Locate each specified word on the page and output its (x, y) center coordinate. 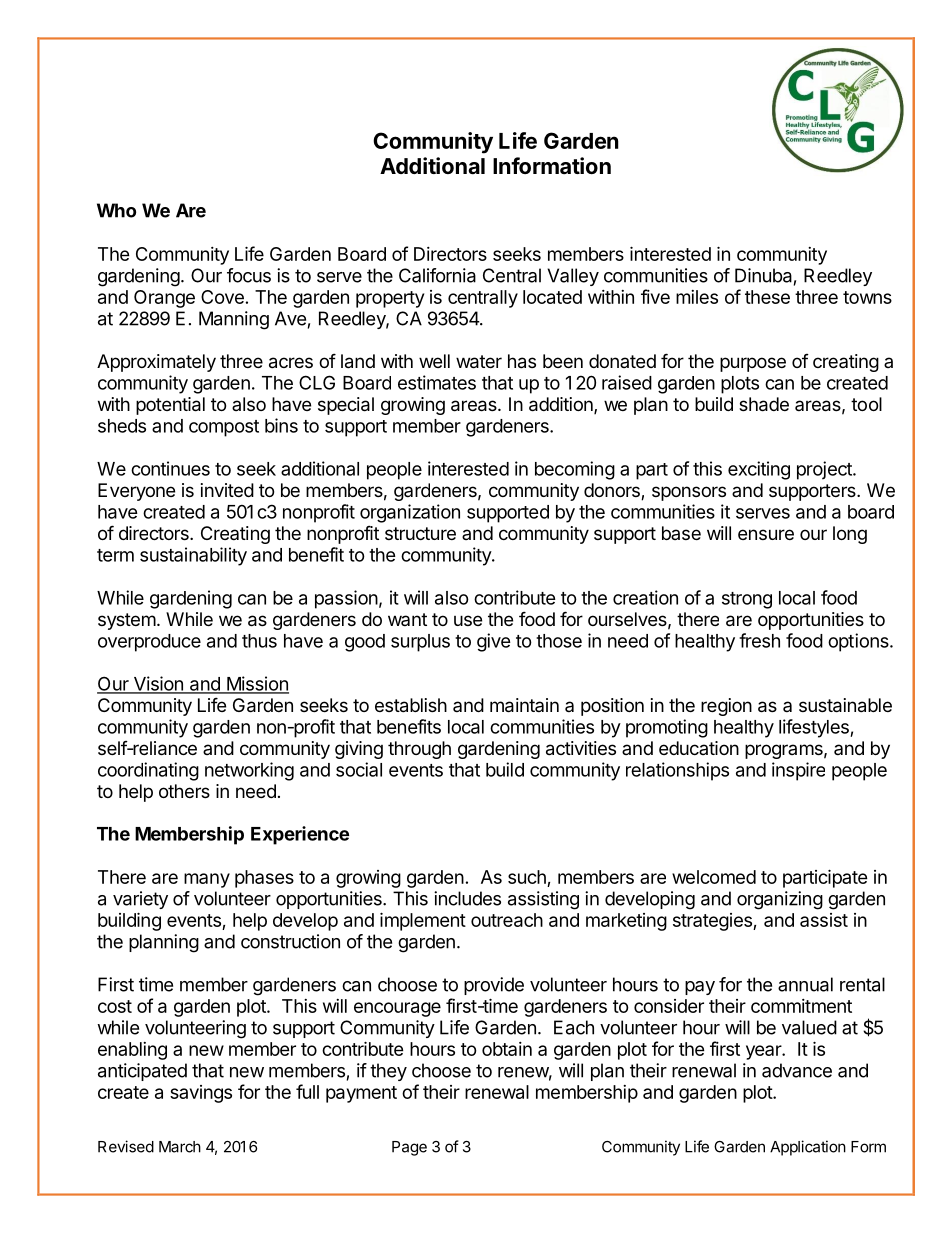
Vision (158, 684)
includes (467, 898)
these (767, 297)
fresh (759, 640)
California (437, 275)
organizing (780, 900)
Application (808, 1148)
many (207, 880)
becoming (575, 470)
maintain (524, 705)
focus (249, 275)
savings (201, 1094)
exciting (759, 470)
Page (409, 1148)
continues (170, 468)
